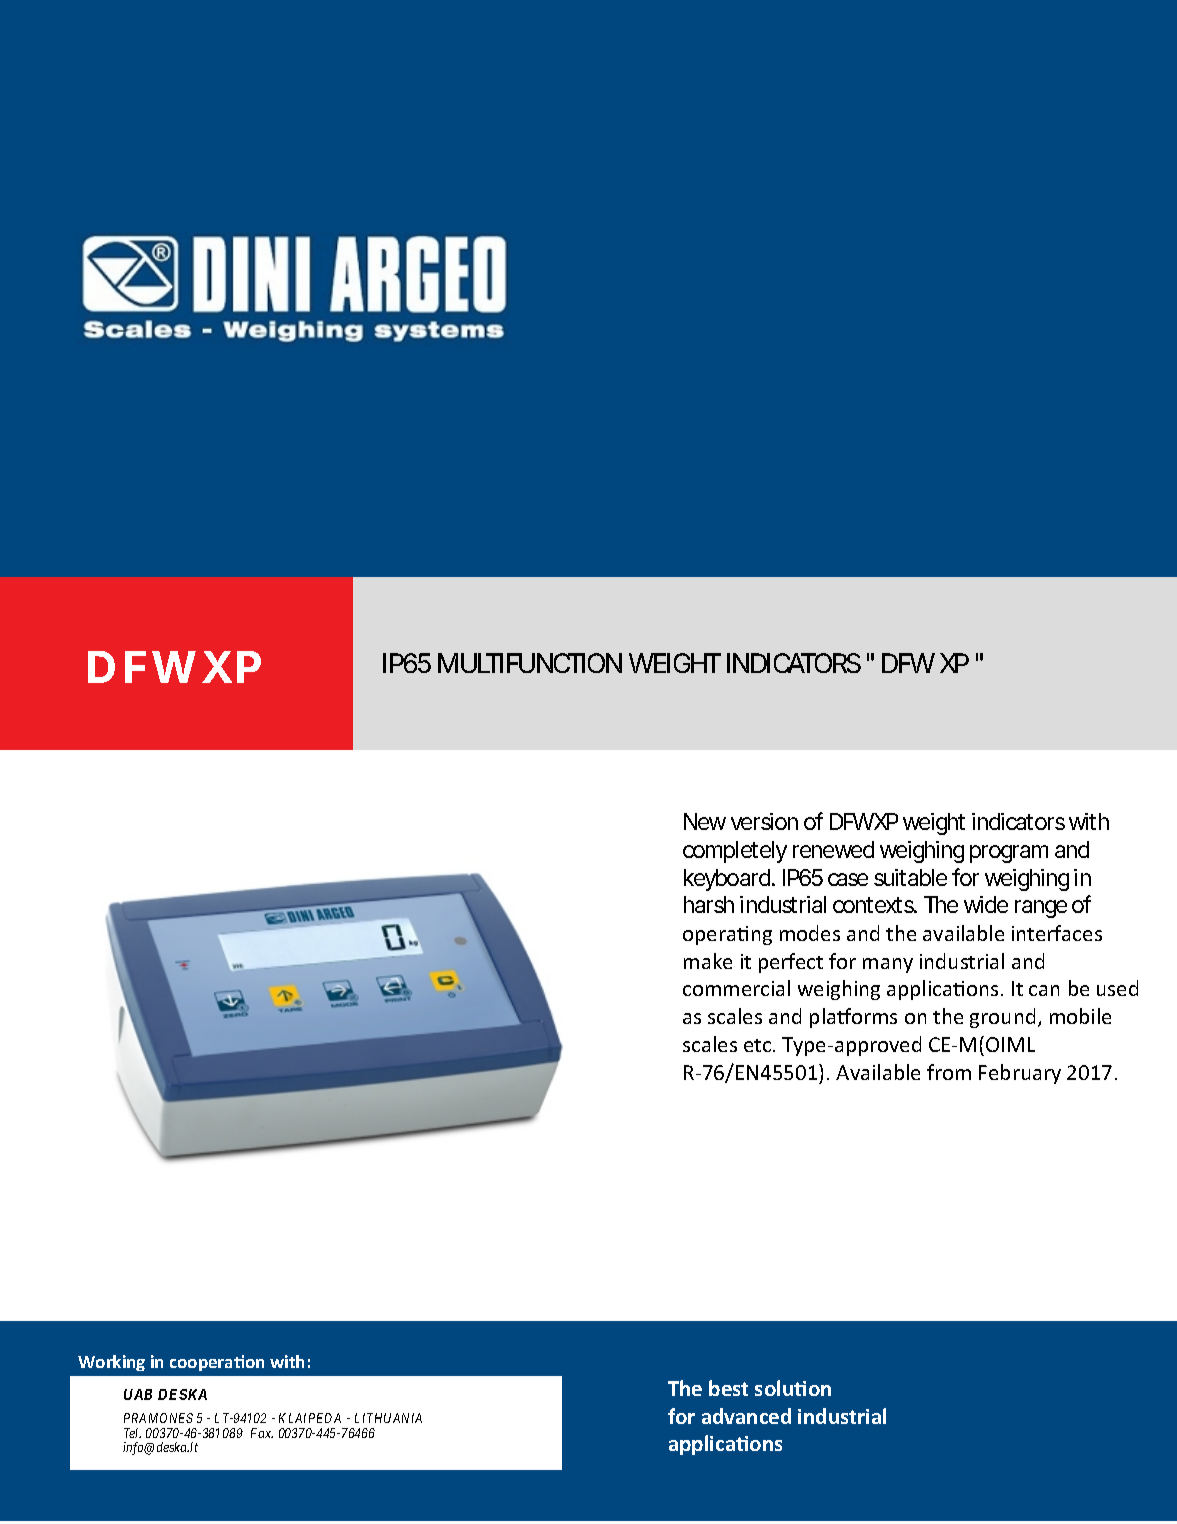 The width and height of the document is (1177, 1524). I want to click on from, so click(949, 1072).
